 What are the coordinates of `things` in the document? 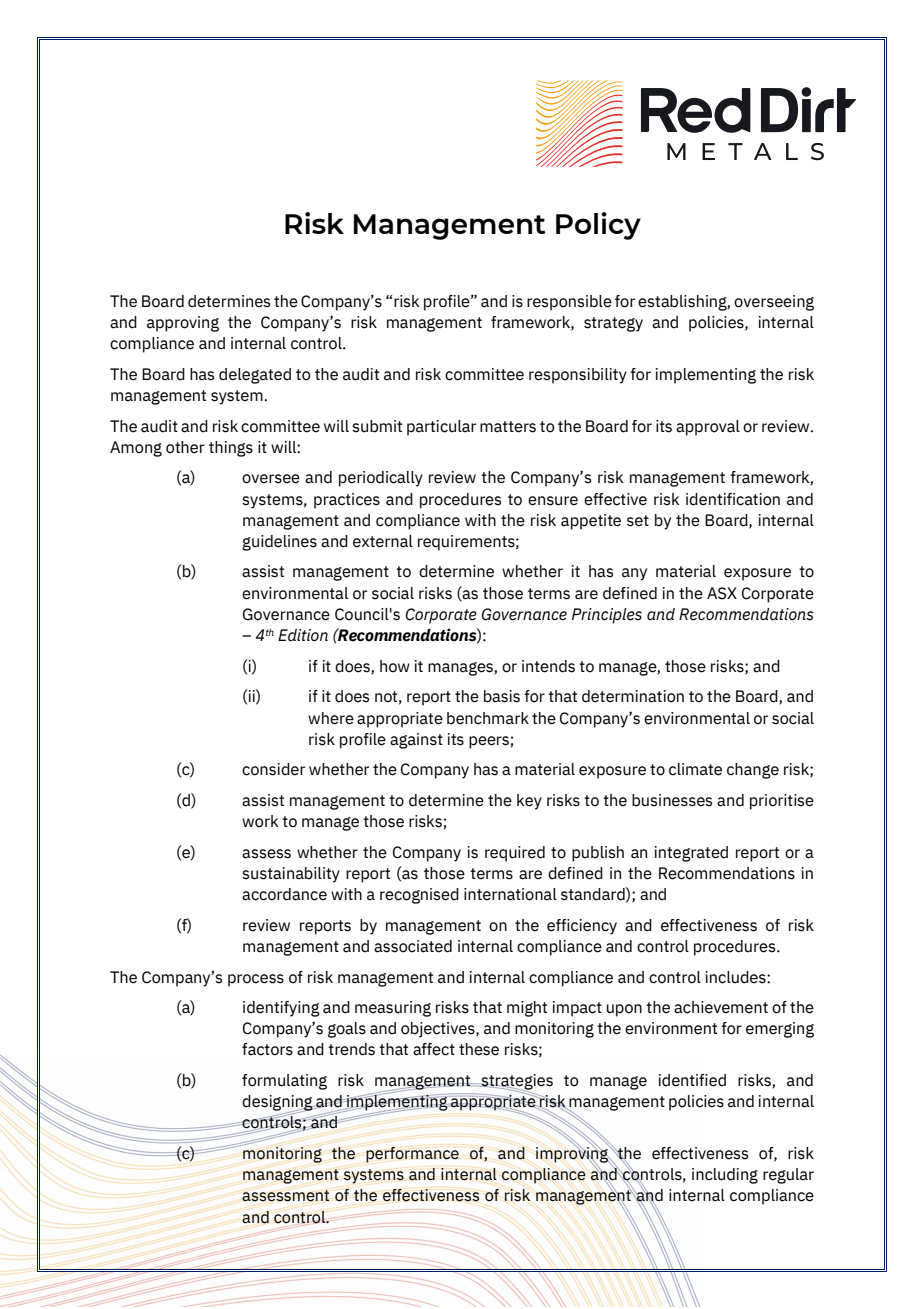 It's located at (231, 449).
